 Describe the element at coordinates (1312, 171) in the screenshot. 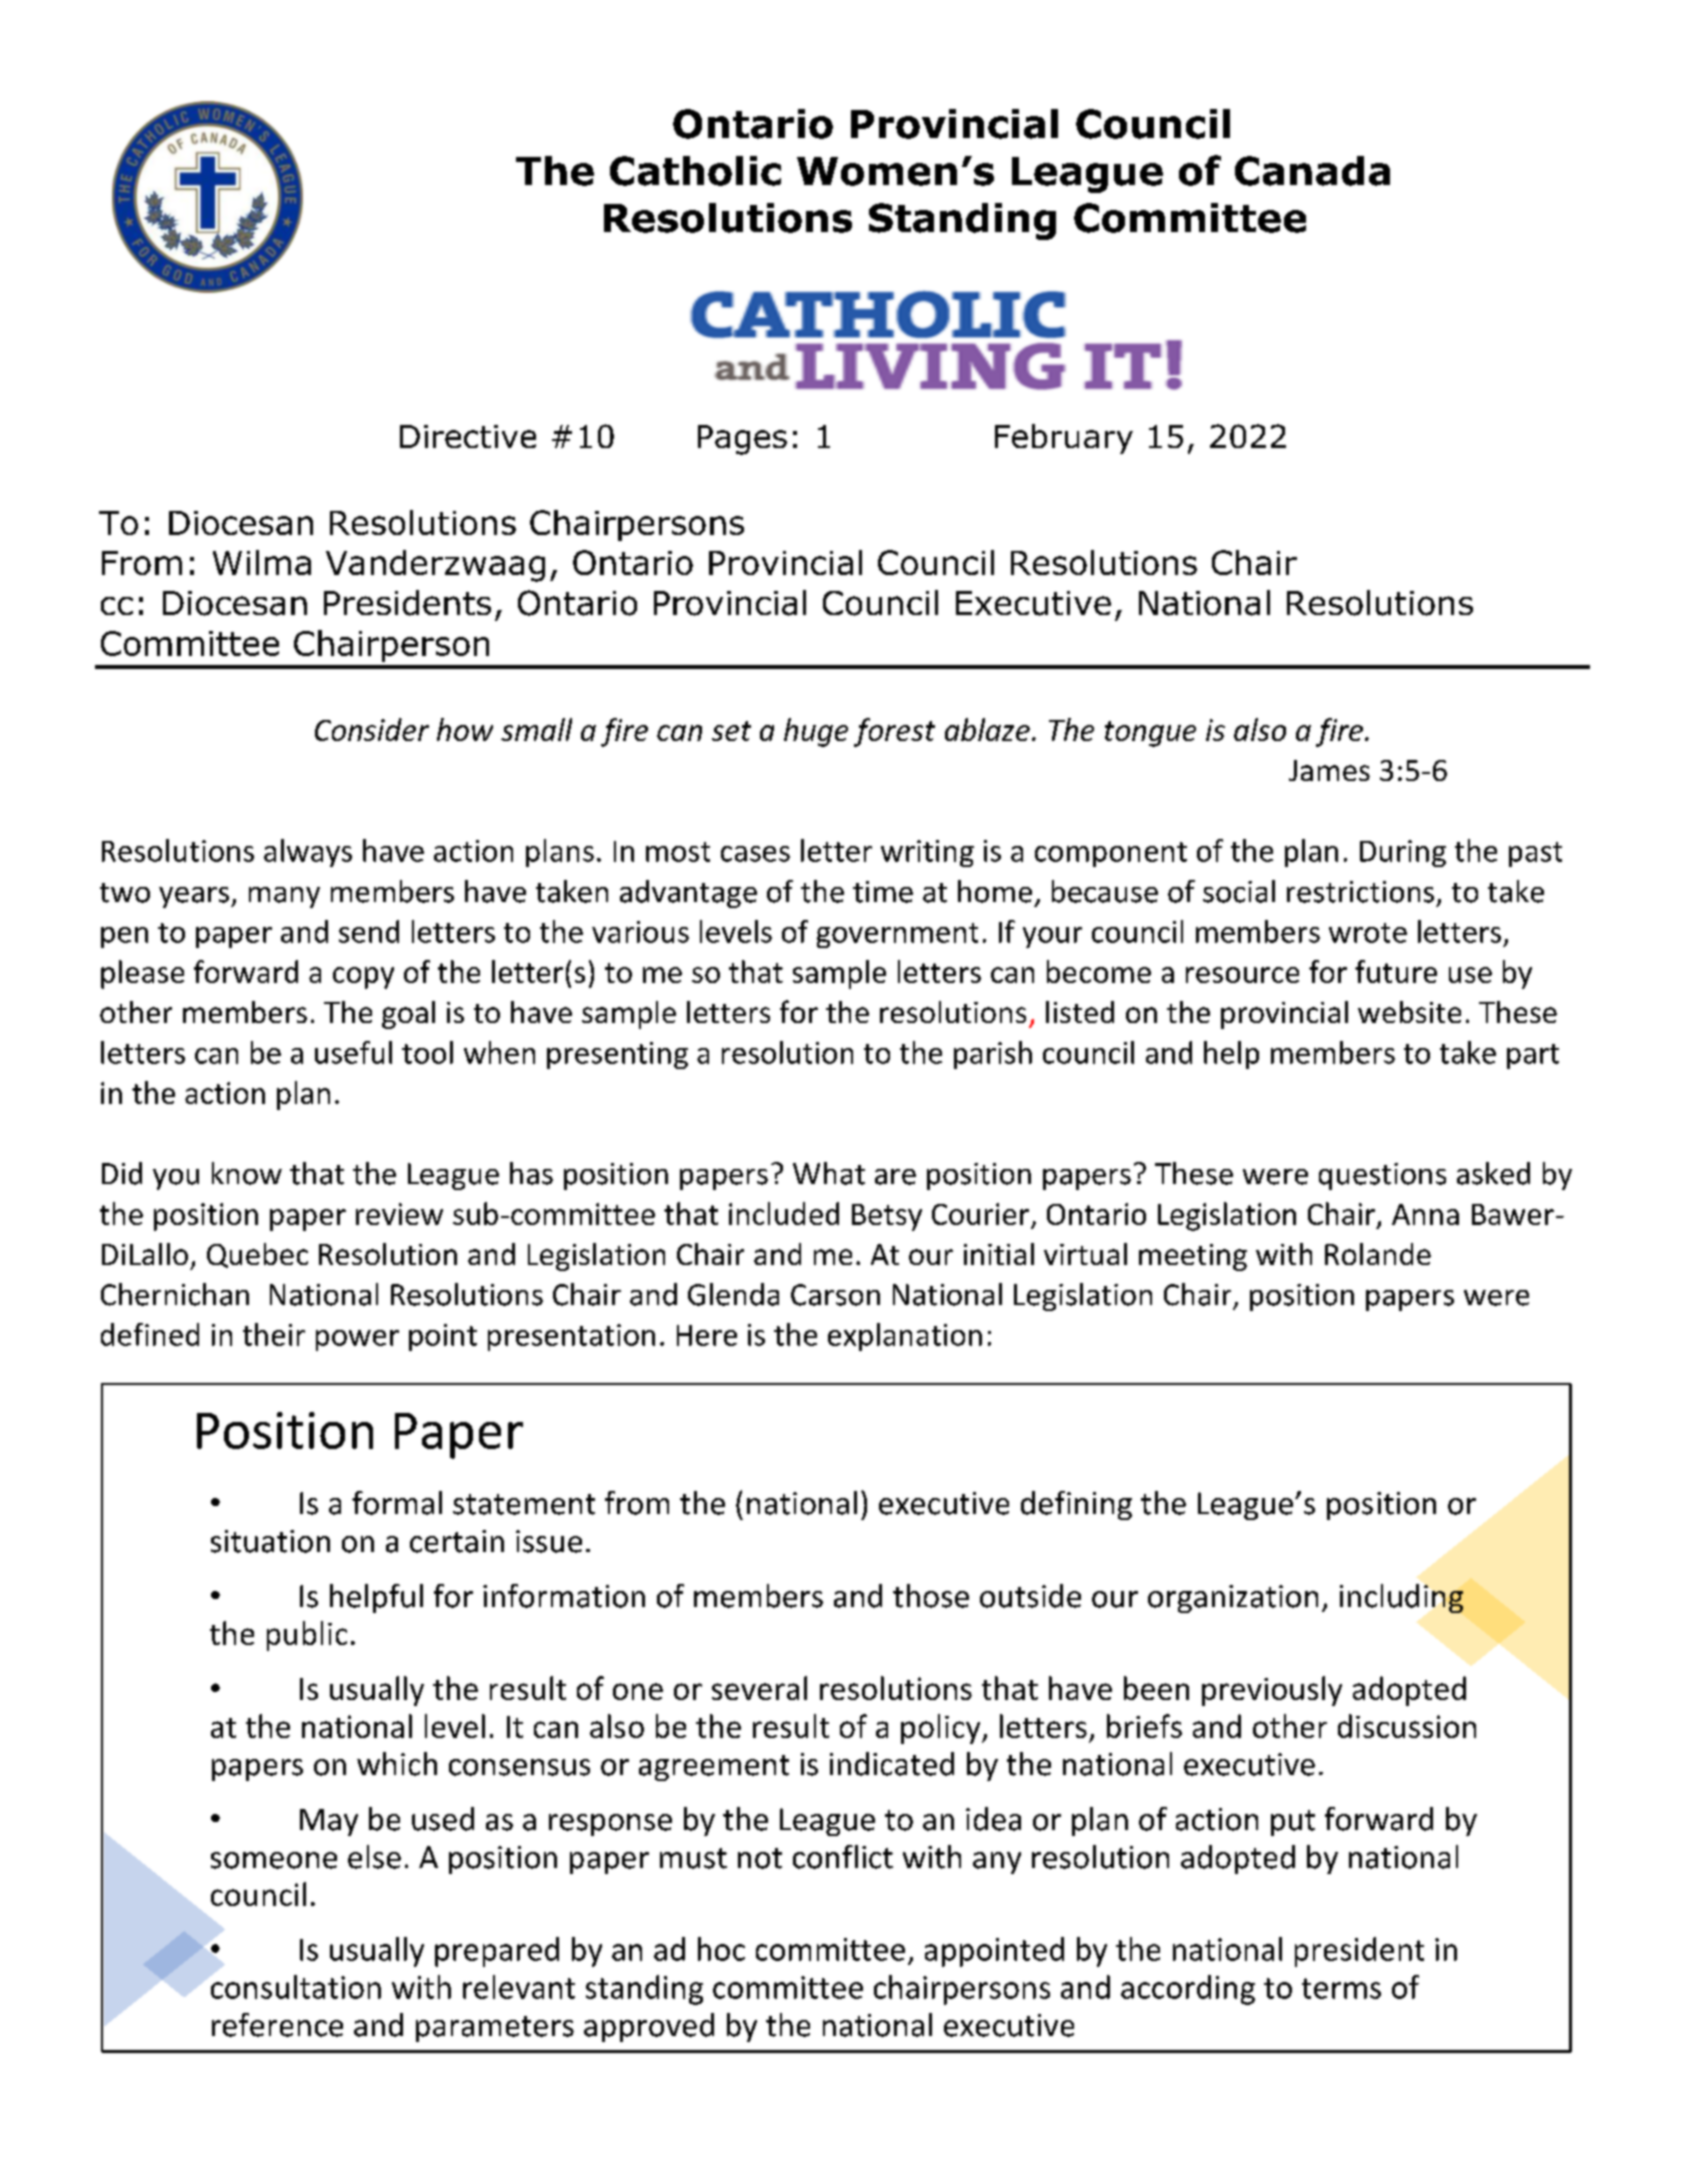

I see `Canada` at that location.
